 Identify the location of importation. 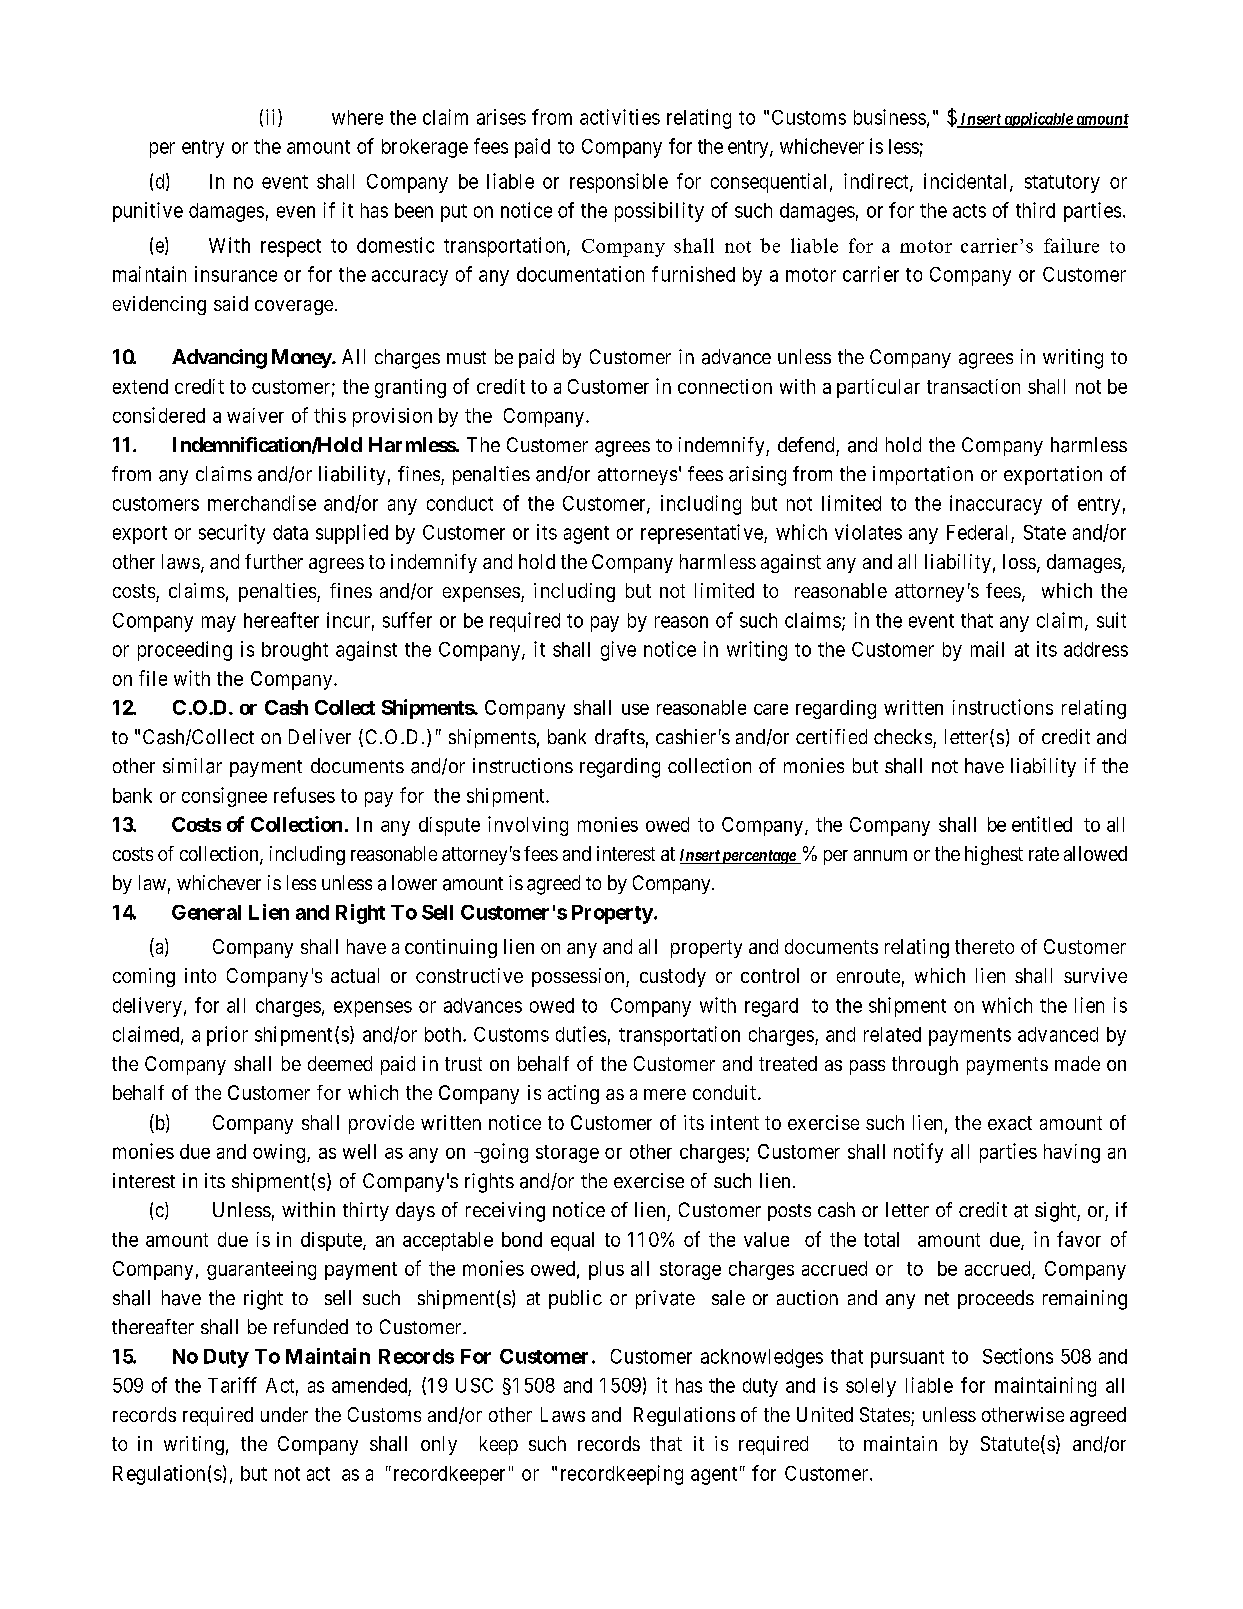
(923, 475).
